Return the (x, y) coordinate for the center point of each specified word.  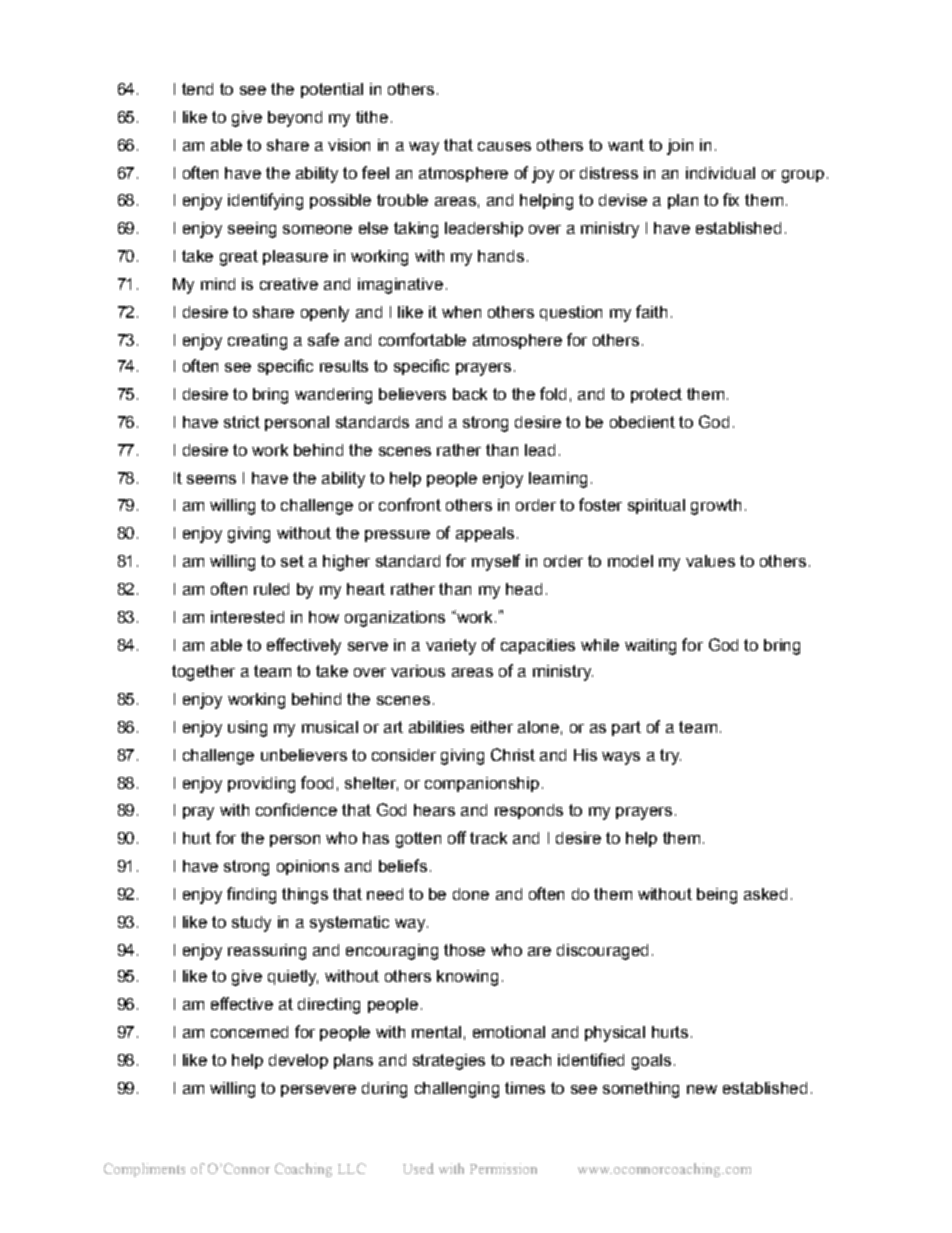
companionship (482, 784)
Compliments (144, 1170)
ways (621, 758)
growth (716, 507)
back (470, 394)
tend (197, 89)
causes (504, 146)
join (680, 147)
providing (261, 785)
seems (211, 479)
